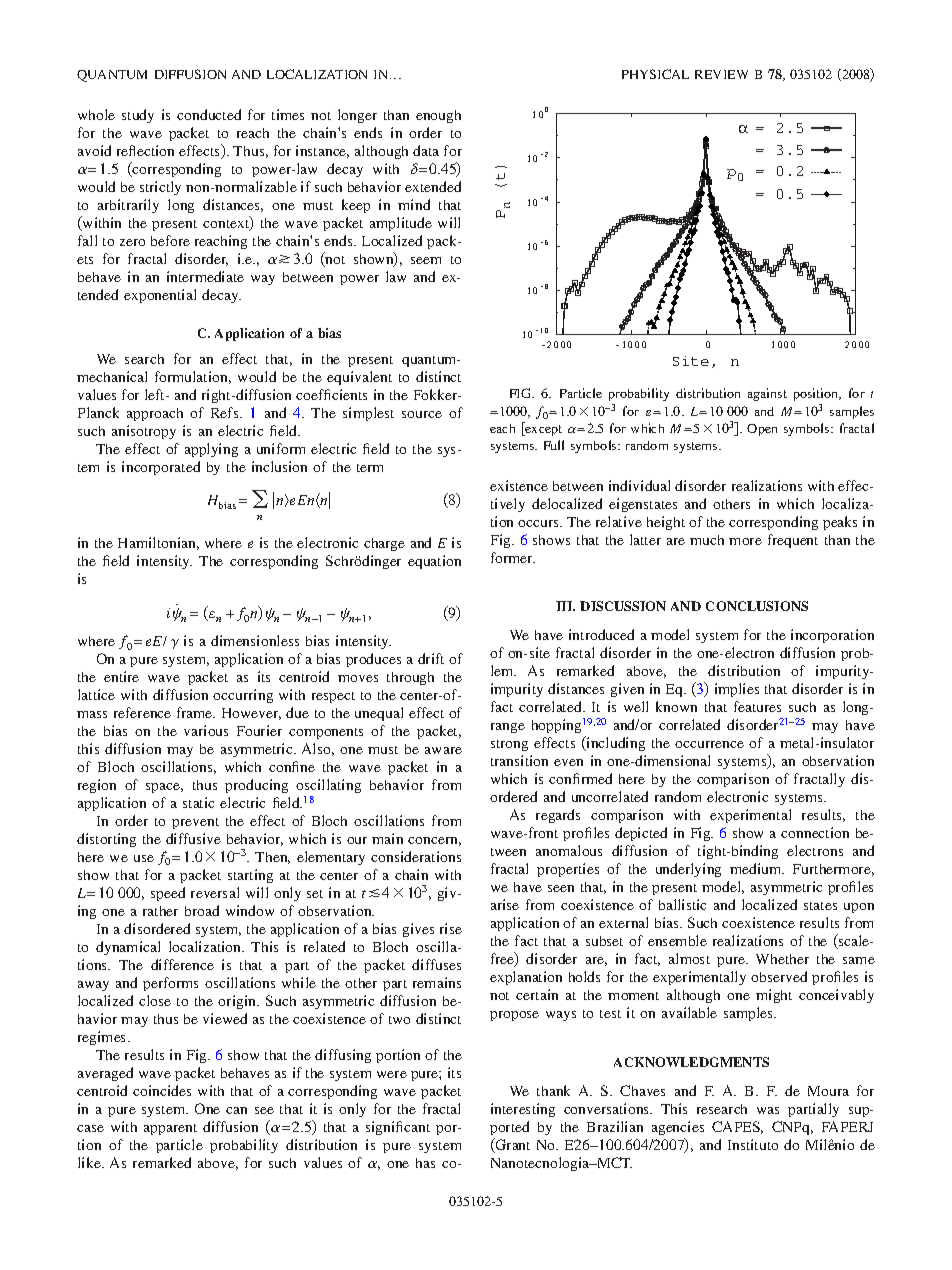 The image size is (952, 1270). What do you see at coordinates (782, 959) in the page?
I see `Whether` at bounding box center [782, 959].
